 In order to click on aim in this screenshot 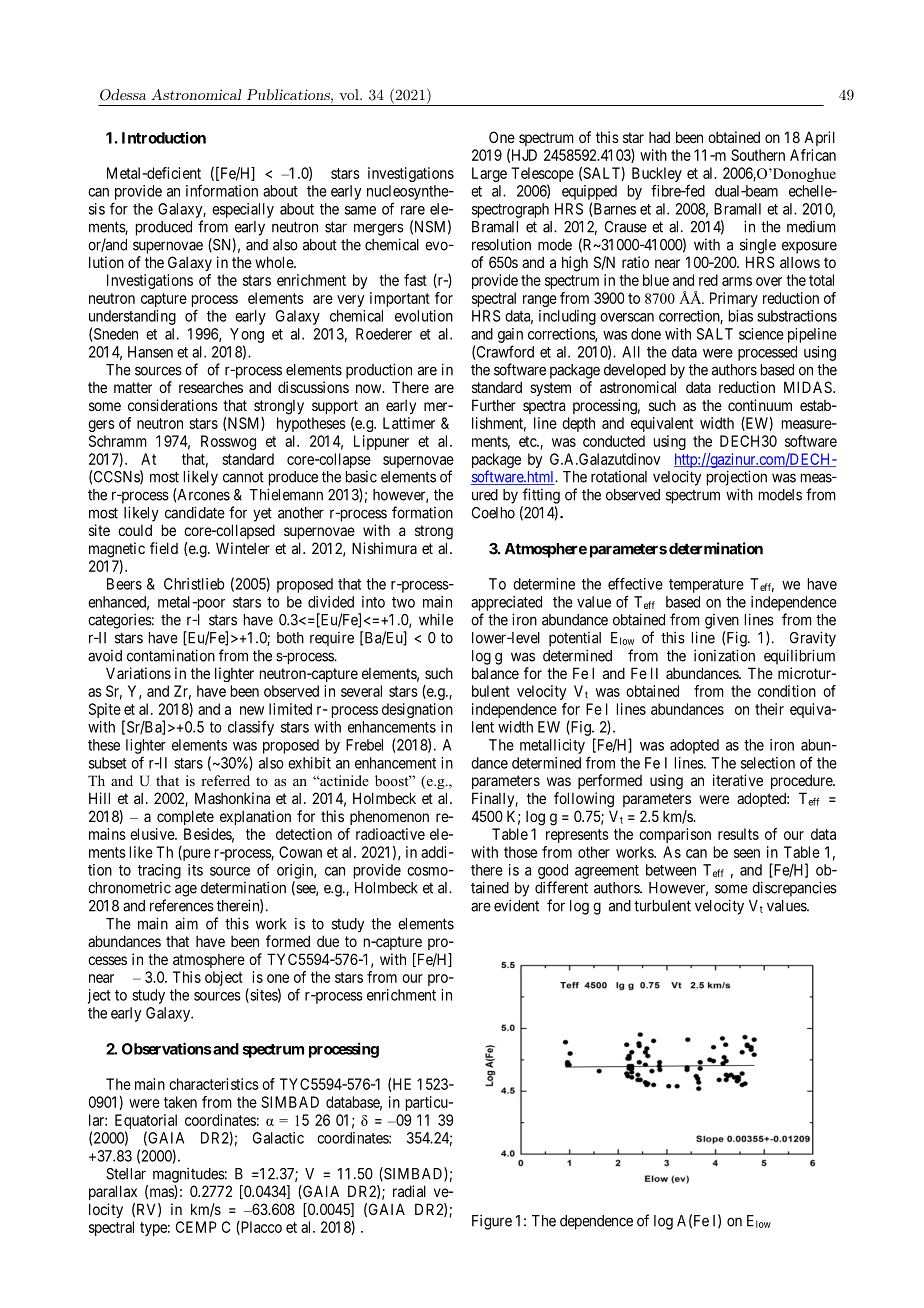, I will do `click(186, 923)`.
